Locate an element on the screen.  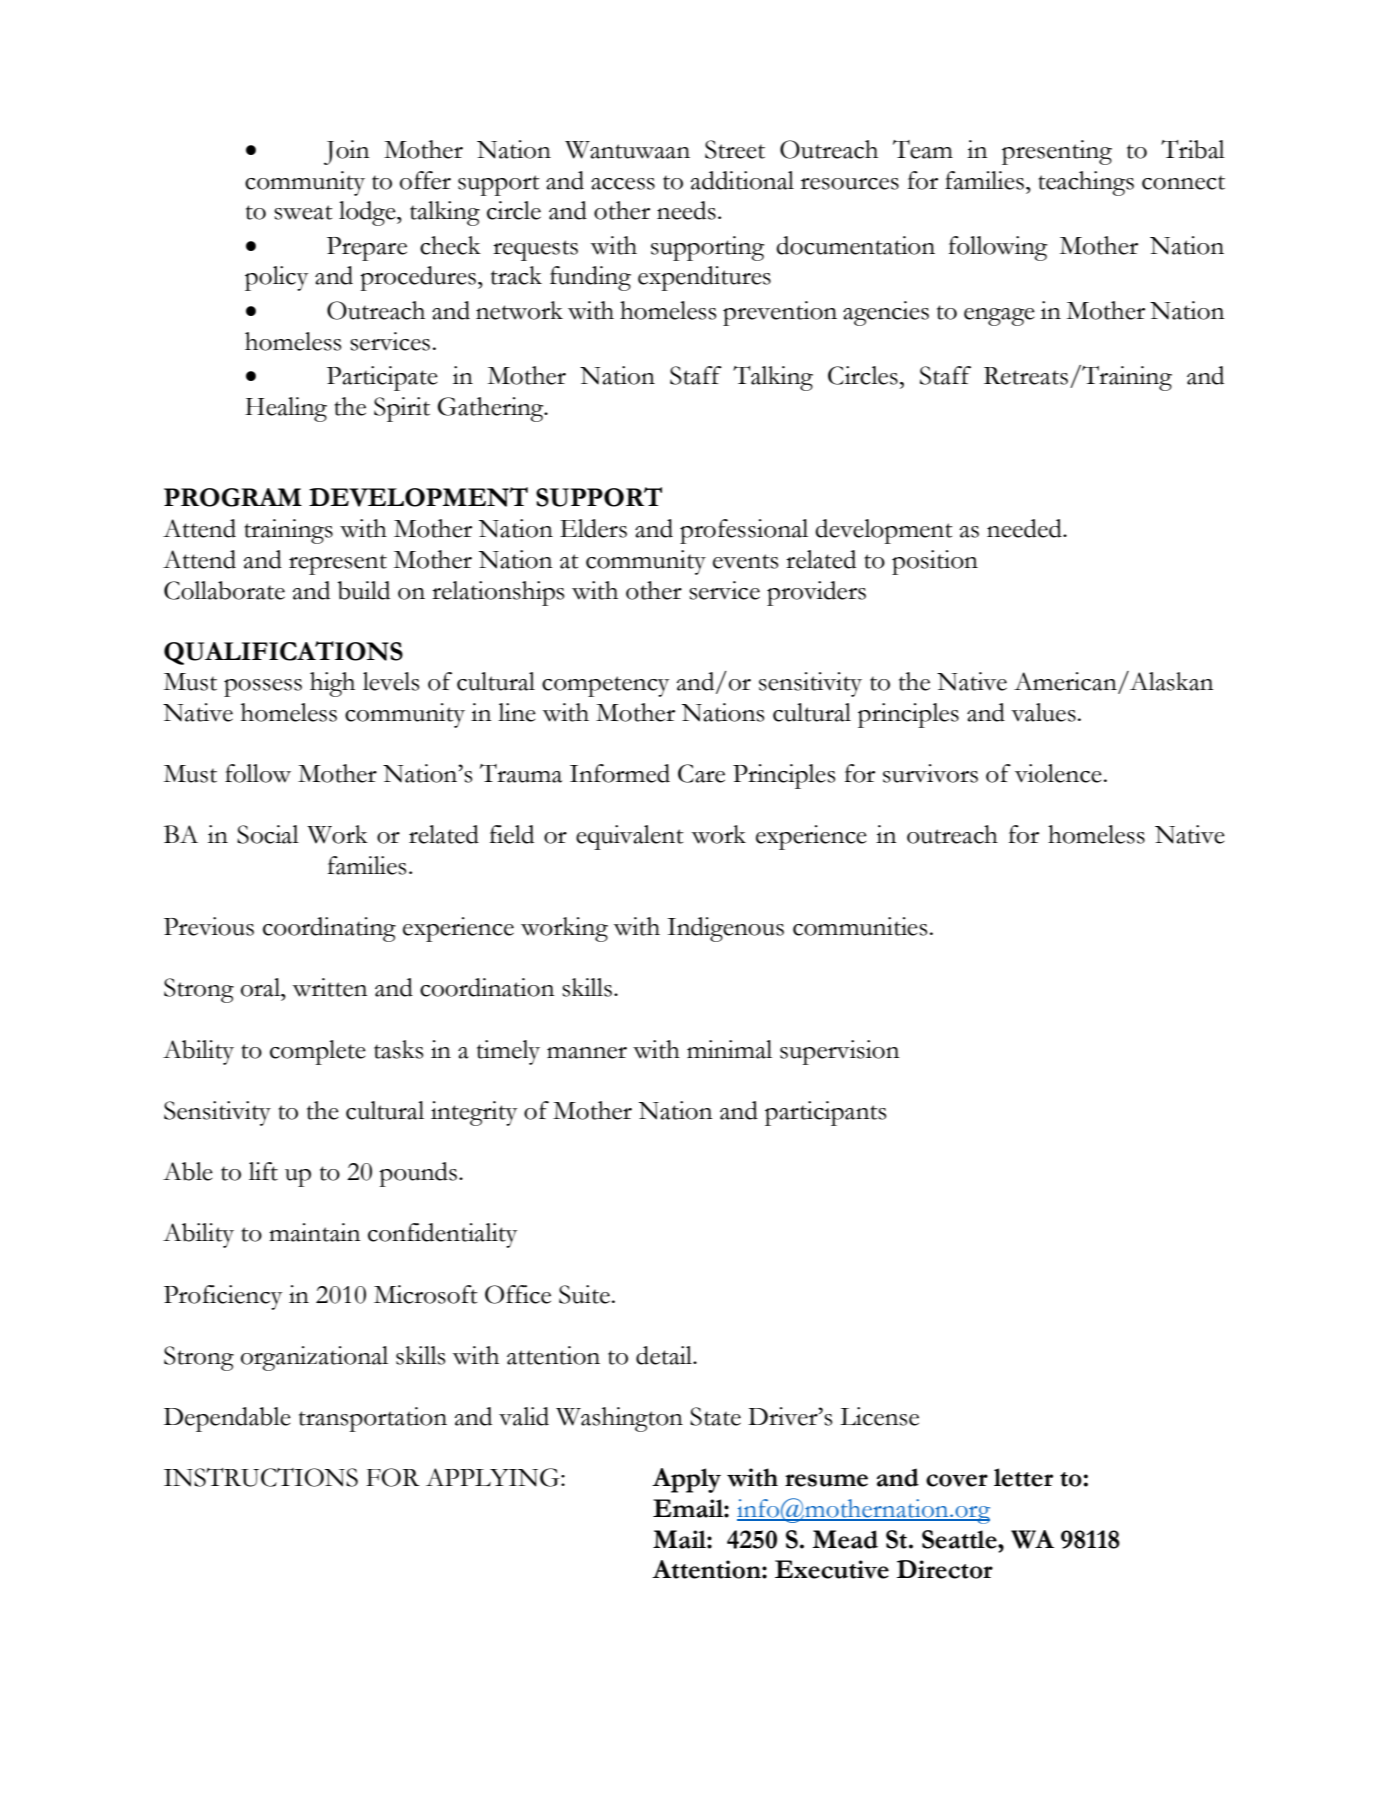
Social is located at coordinates (268, 834).
